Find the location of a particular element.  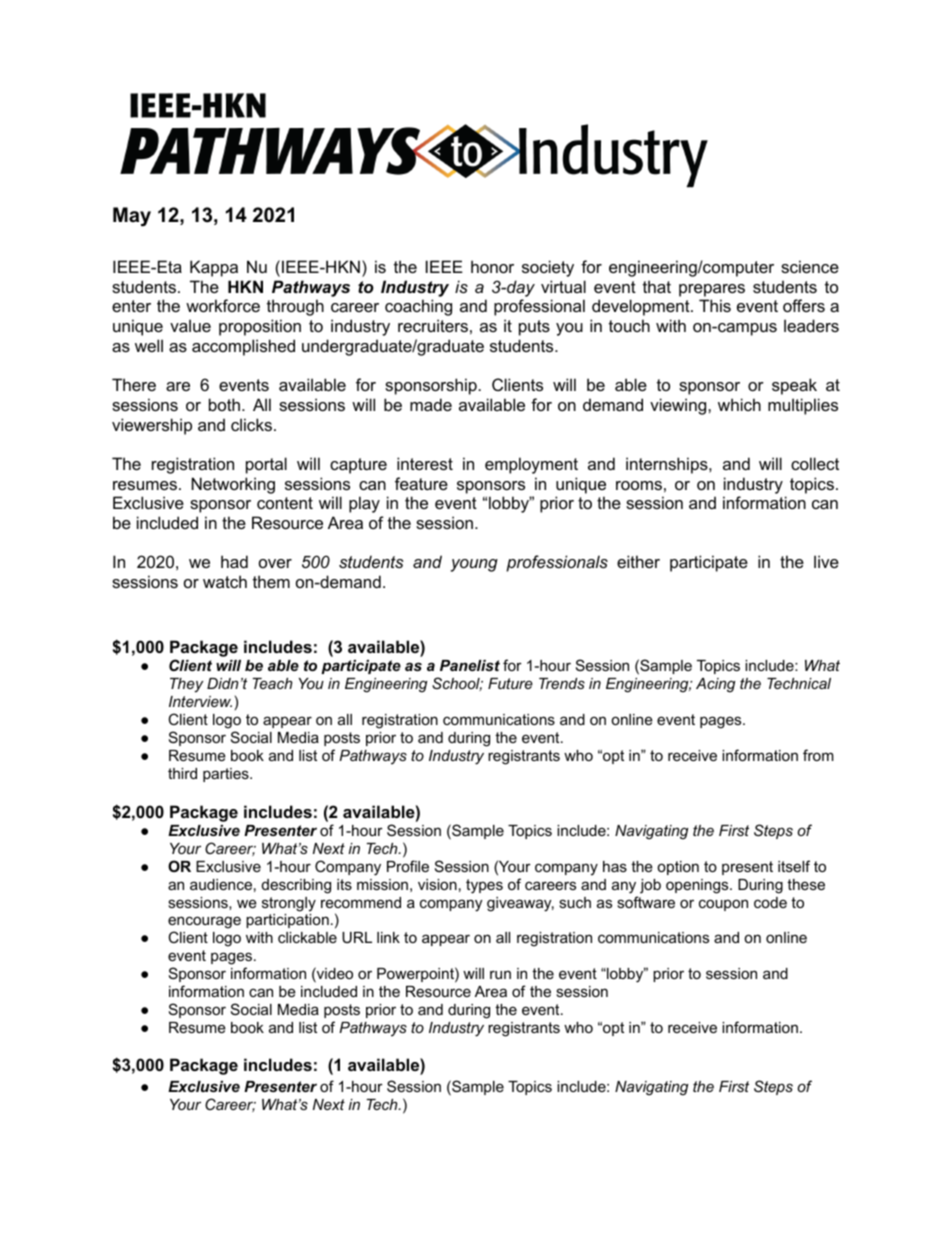

Future is located at coordinates (510, 683).
